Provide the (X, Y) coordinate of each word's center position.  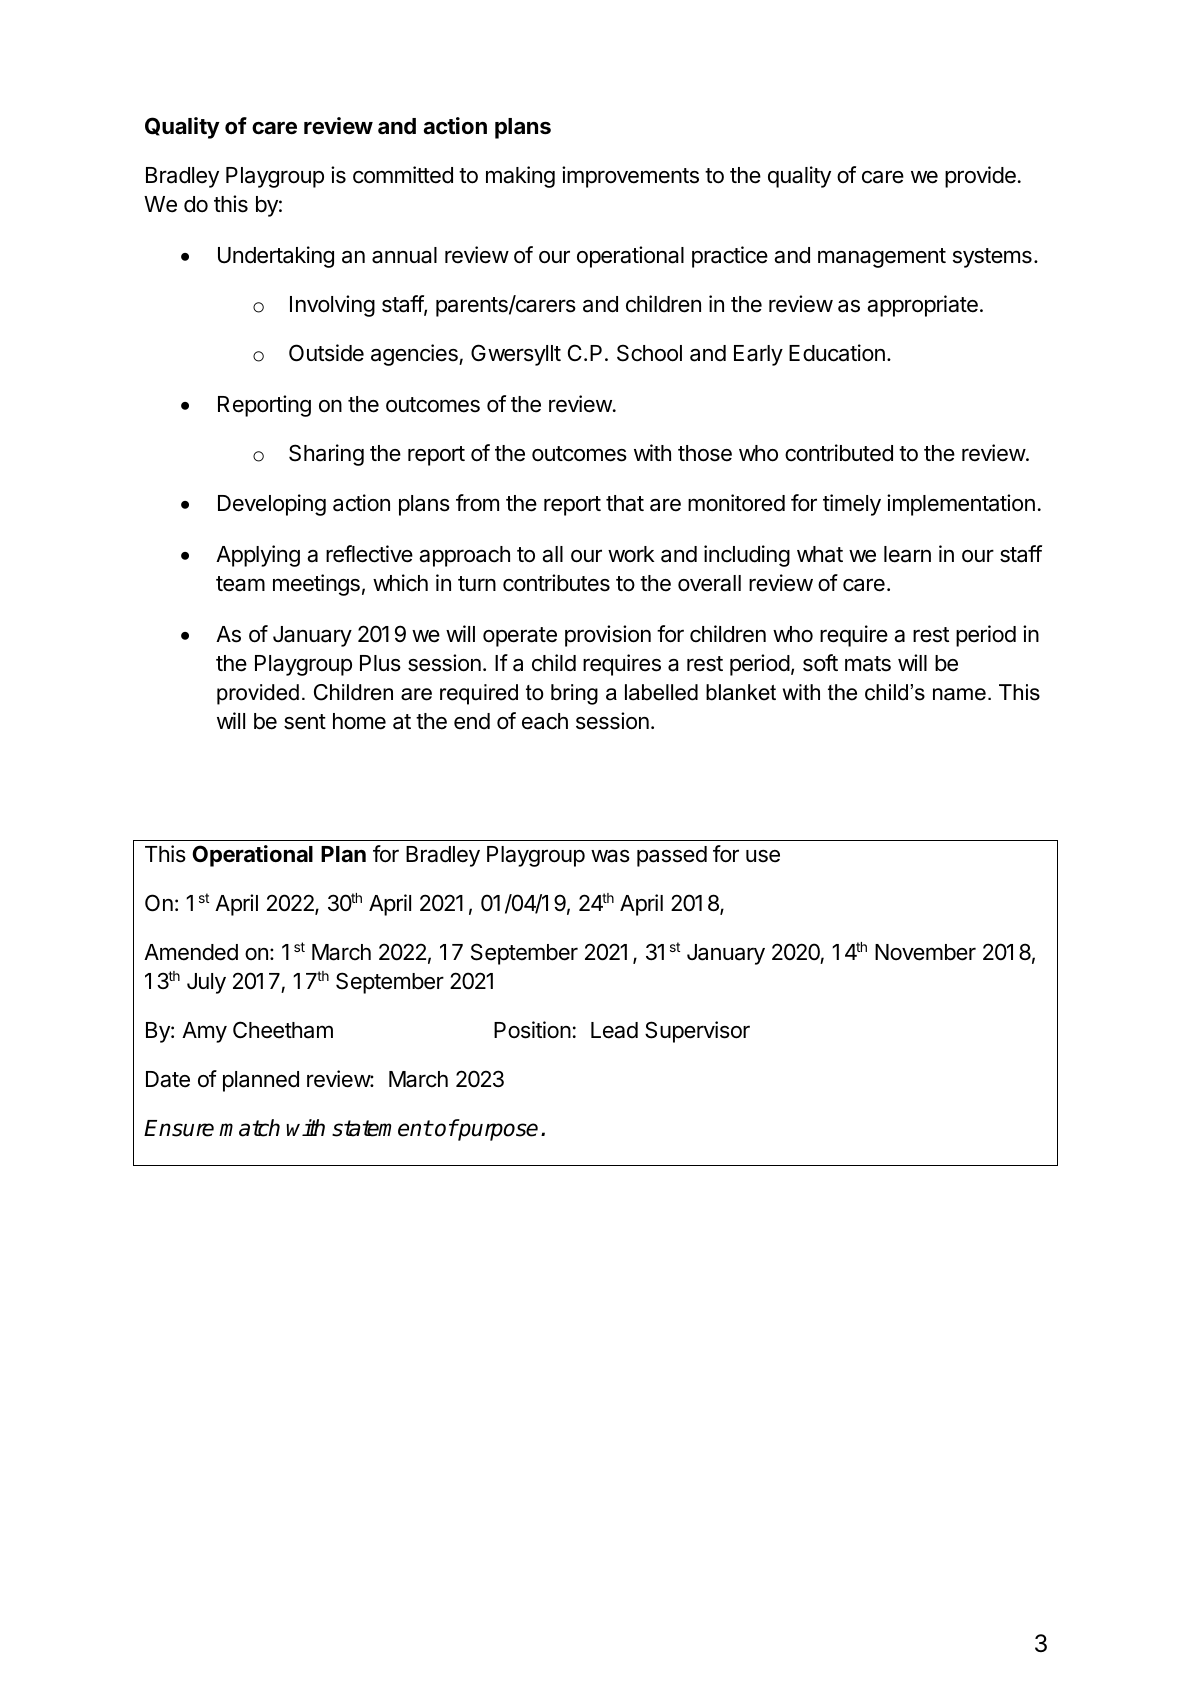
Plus (380, 663)
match (249, 1128)
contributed (839, 453)
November (925, 952)
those (705, 453)
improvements (630, 177)
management (882, 258)
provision (608, 636)
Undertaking (276, 257)
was (610, 856)
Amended (191, 952)
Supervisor (697, 1032)
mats (868, 664)
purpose (497, 1132)
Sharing (326, 455)
